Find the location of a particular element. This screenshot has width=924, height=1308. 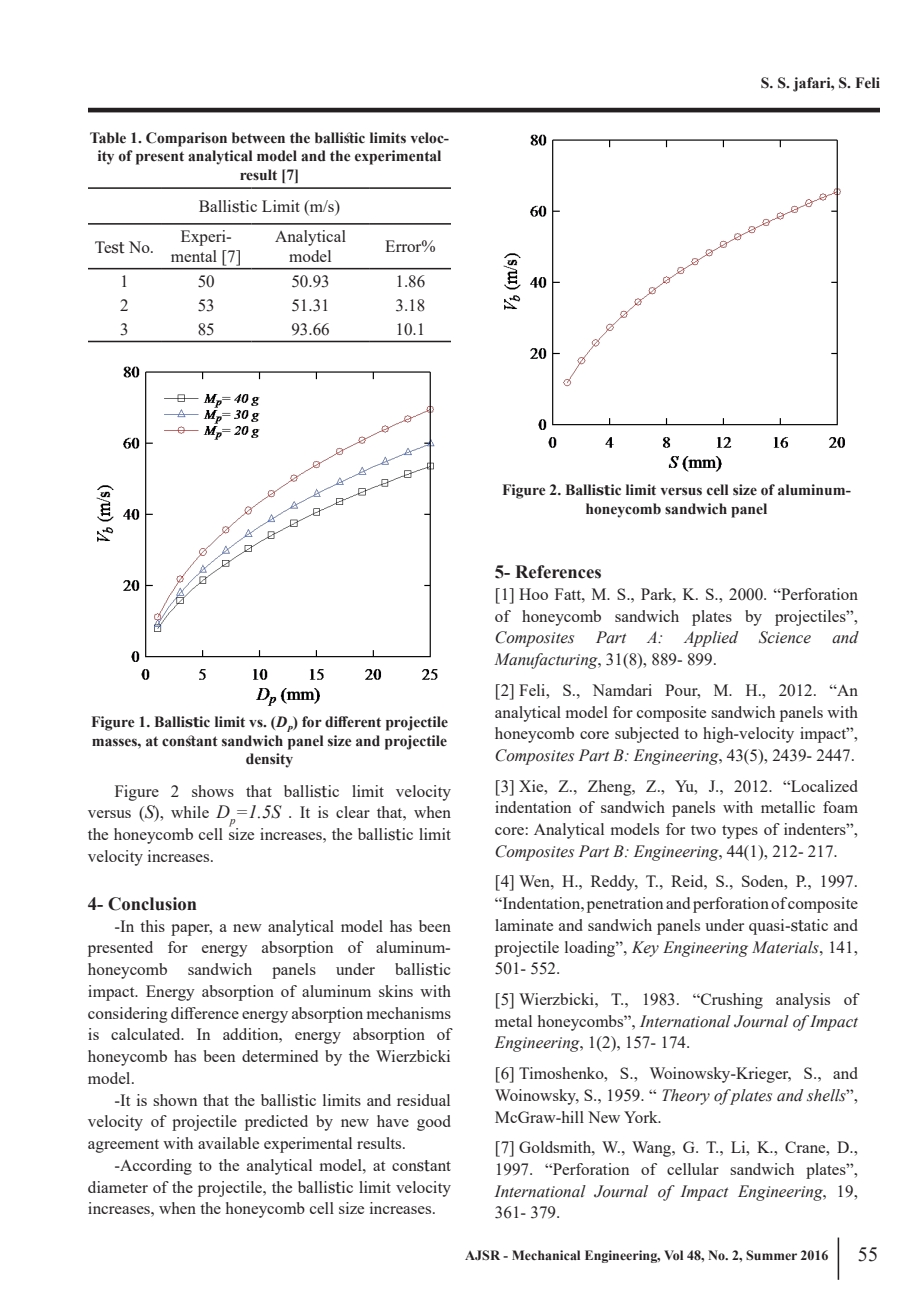

Hoo is located at coordinates (533, 594).
